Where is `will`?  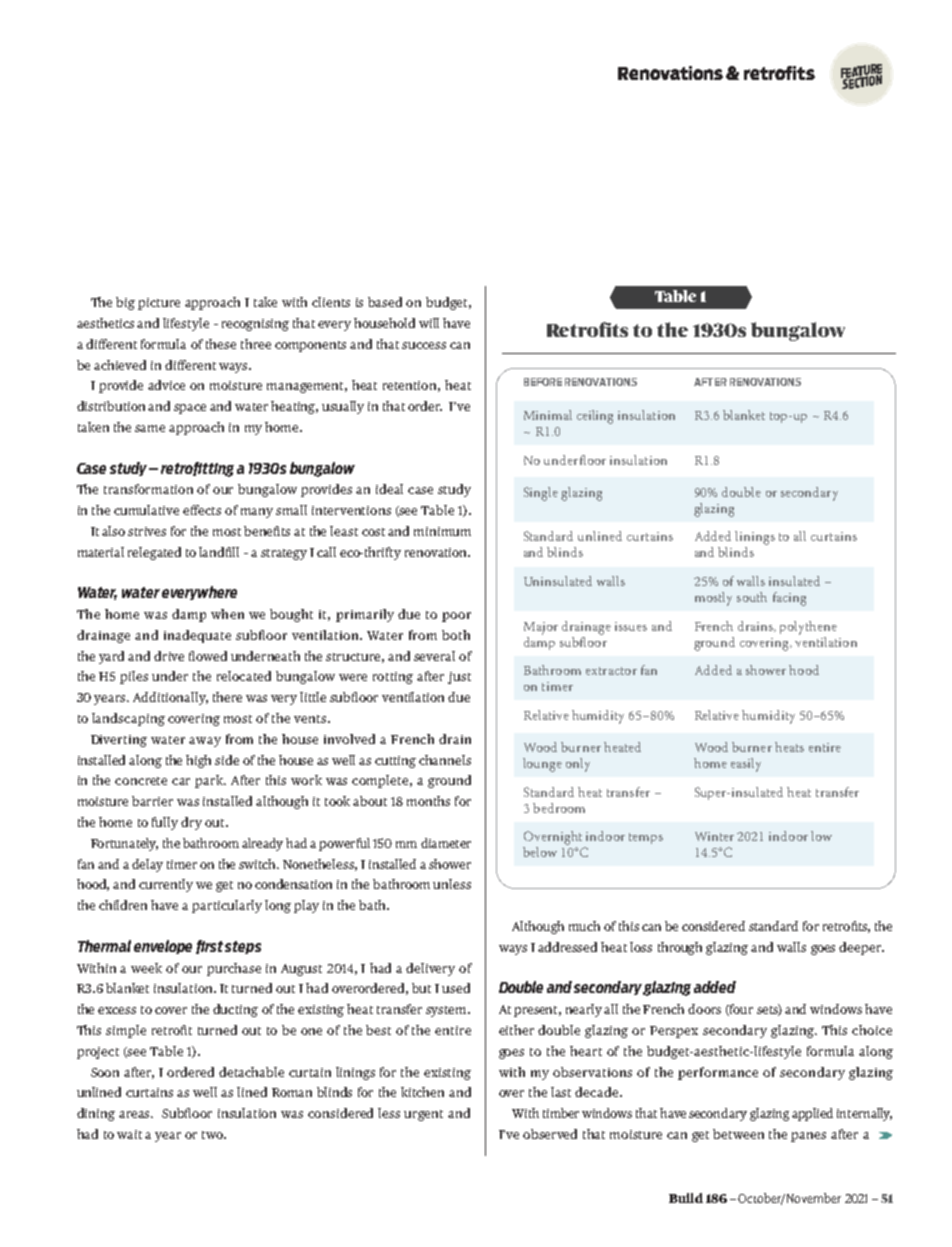 will is located at coordinates (429, 323).
